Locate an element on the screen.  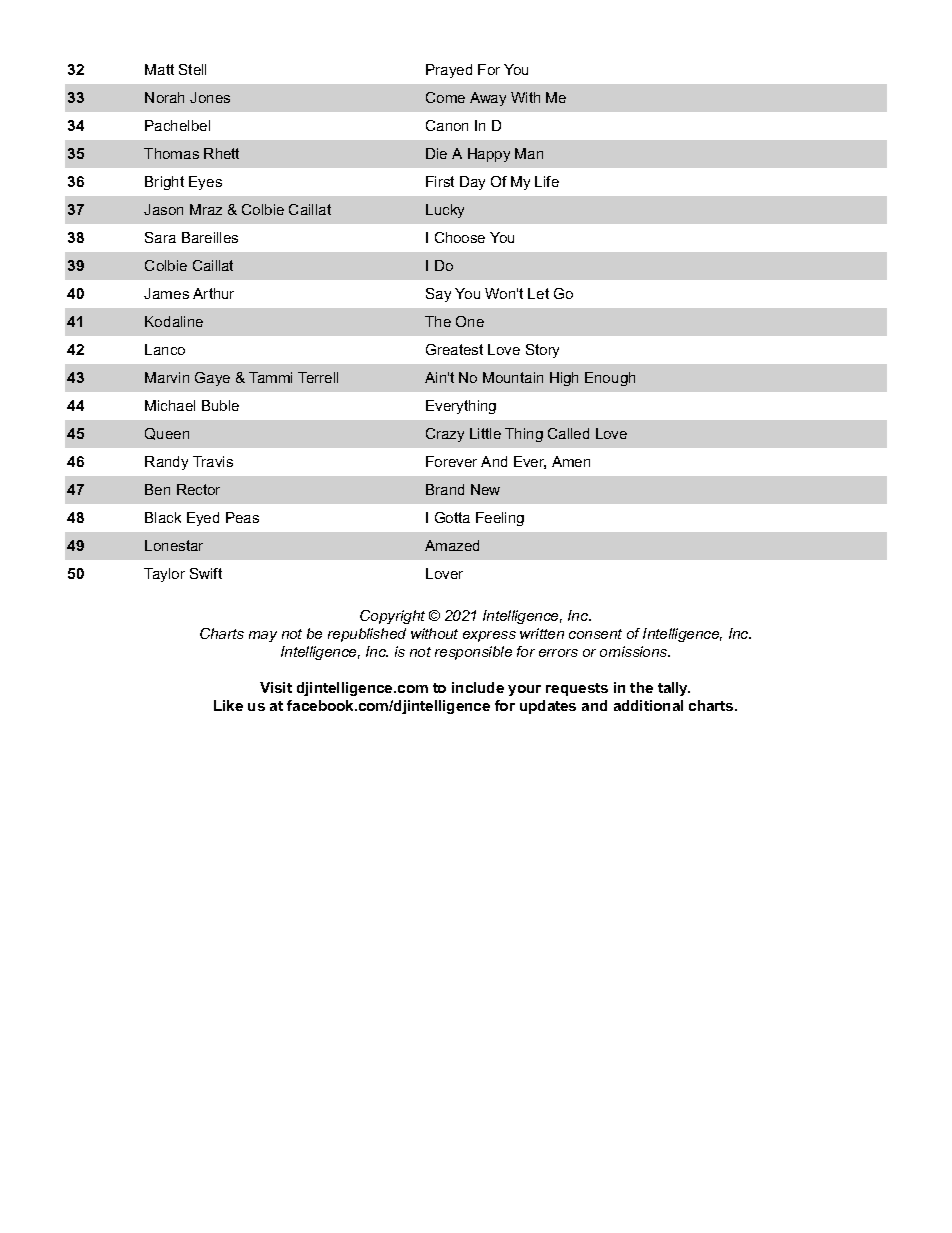
Away is located at coordinates (488, 99).
